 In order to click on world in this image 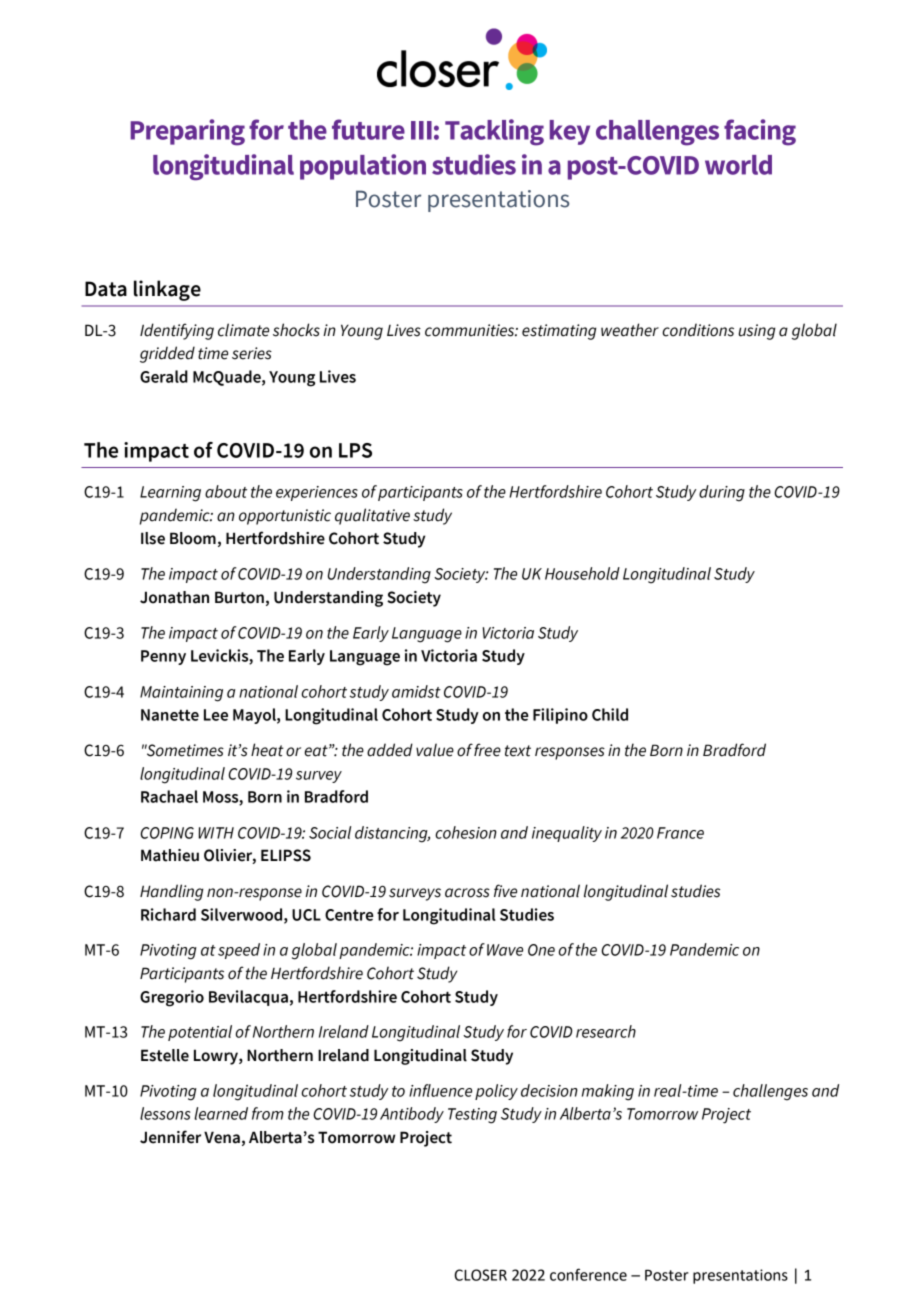, I will do `click(738, 165)`.
